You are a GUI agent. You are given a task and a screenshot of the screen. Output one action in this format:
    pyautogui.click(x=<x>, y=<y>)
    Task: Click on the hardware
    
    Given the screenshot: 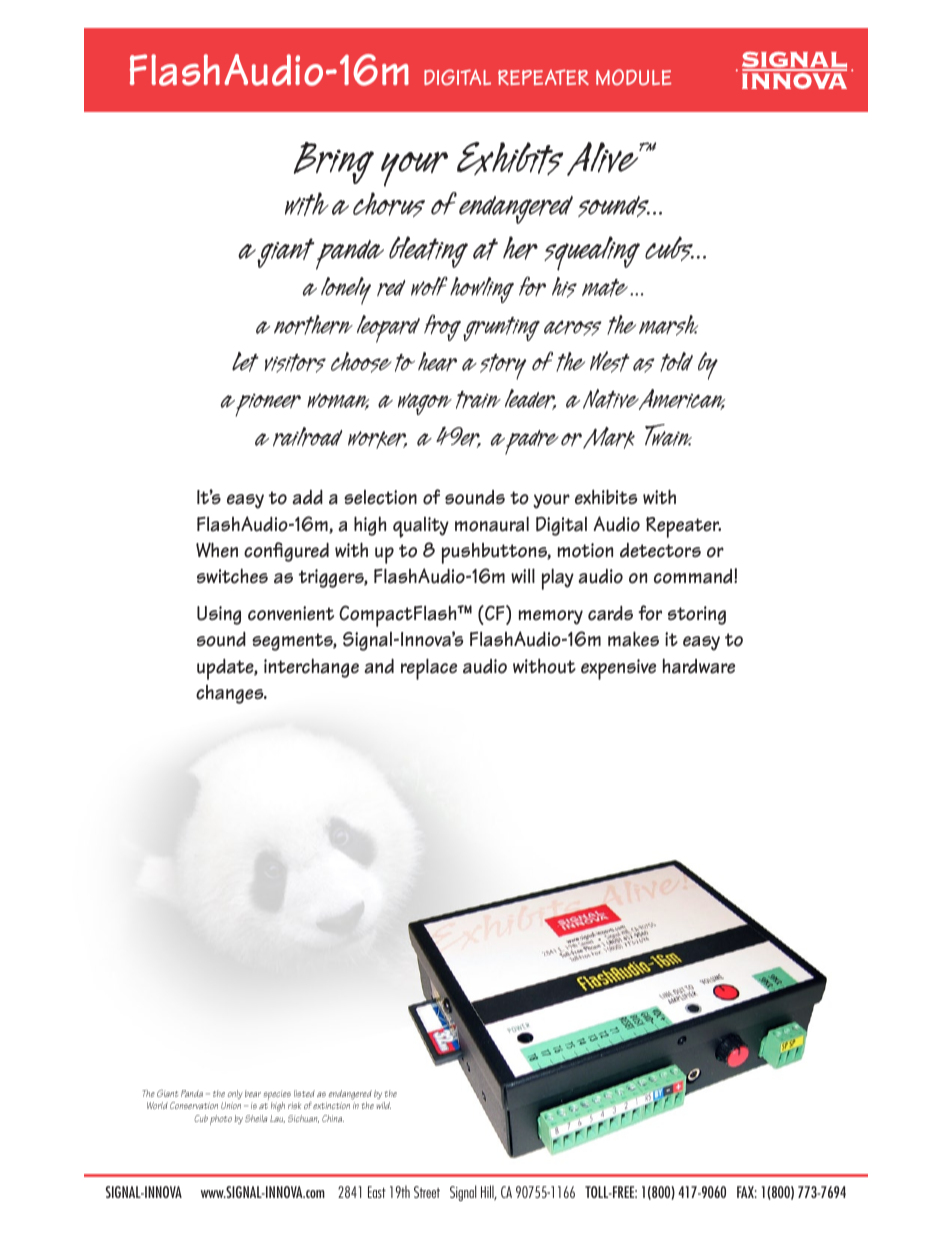 What is the action you would take?
    pyautogui.click(x=699, y=666)
